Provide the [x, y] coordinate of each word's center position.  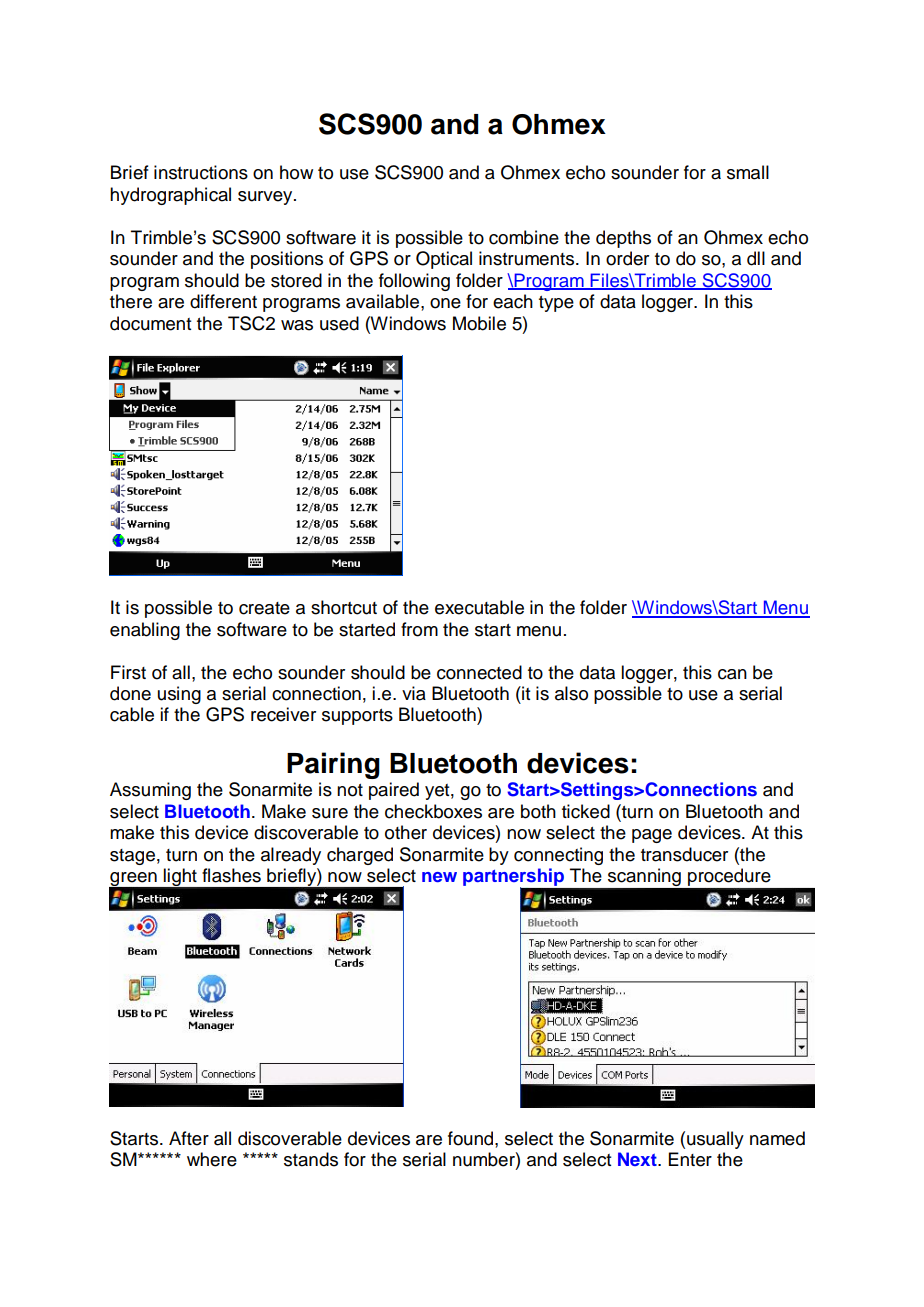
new [439, 877]
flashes [231, 875]
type [556, 304]
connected [479, 672]
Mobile [479, 323]
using [179, 695]
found [472, 1138]
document [150, 323]
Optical [444, 260]
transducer [684, 854]
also [571, 693]
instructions [201, 172]
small [748, 172]
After [189, 1138]
